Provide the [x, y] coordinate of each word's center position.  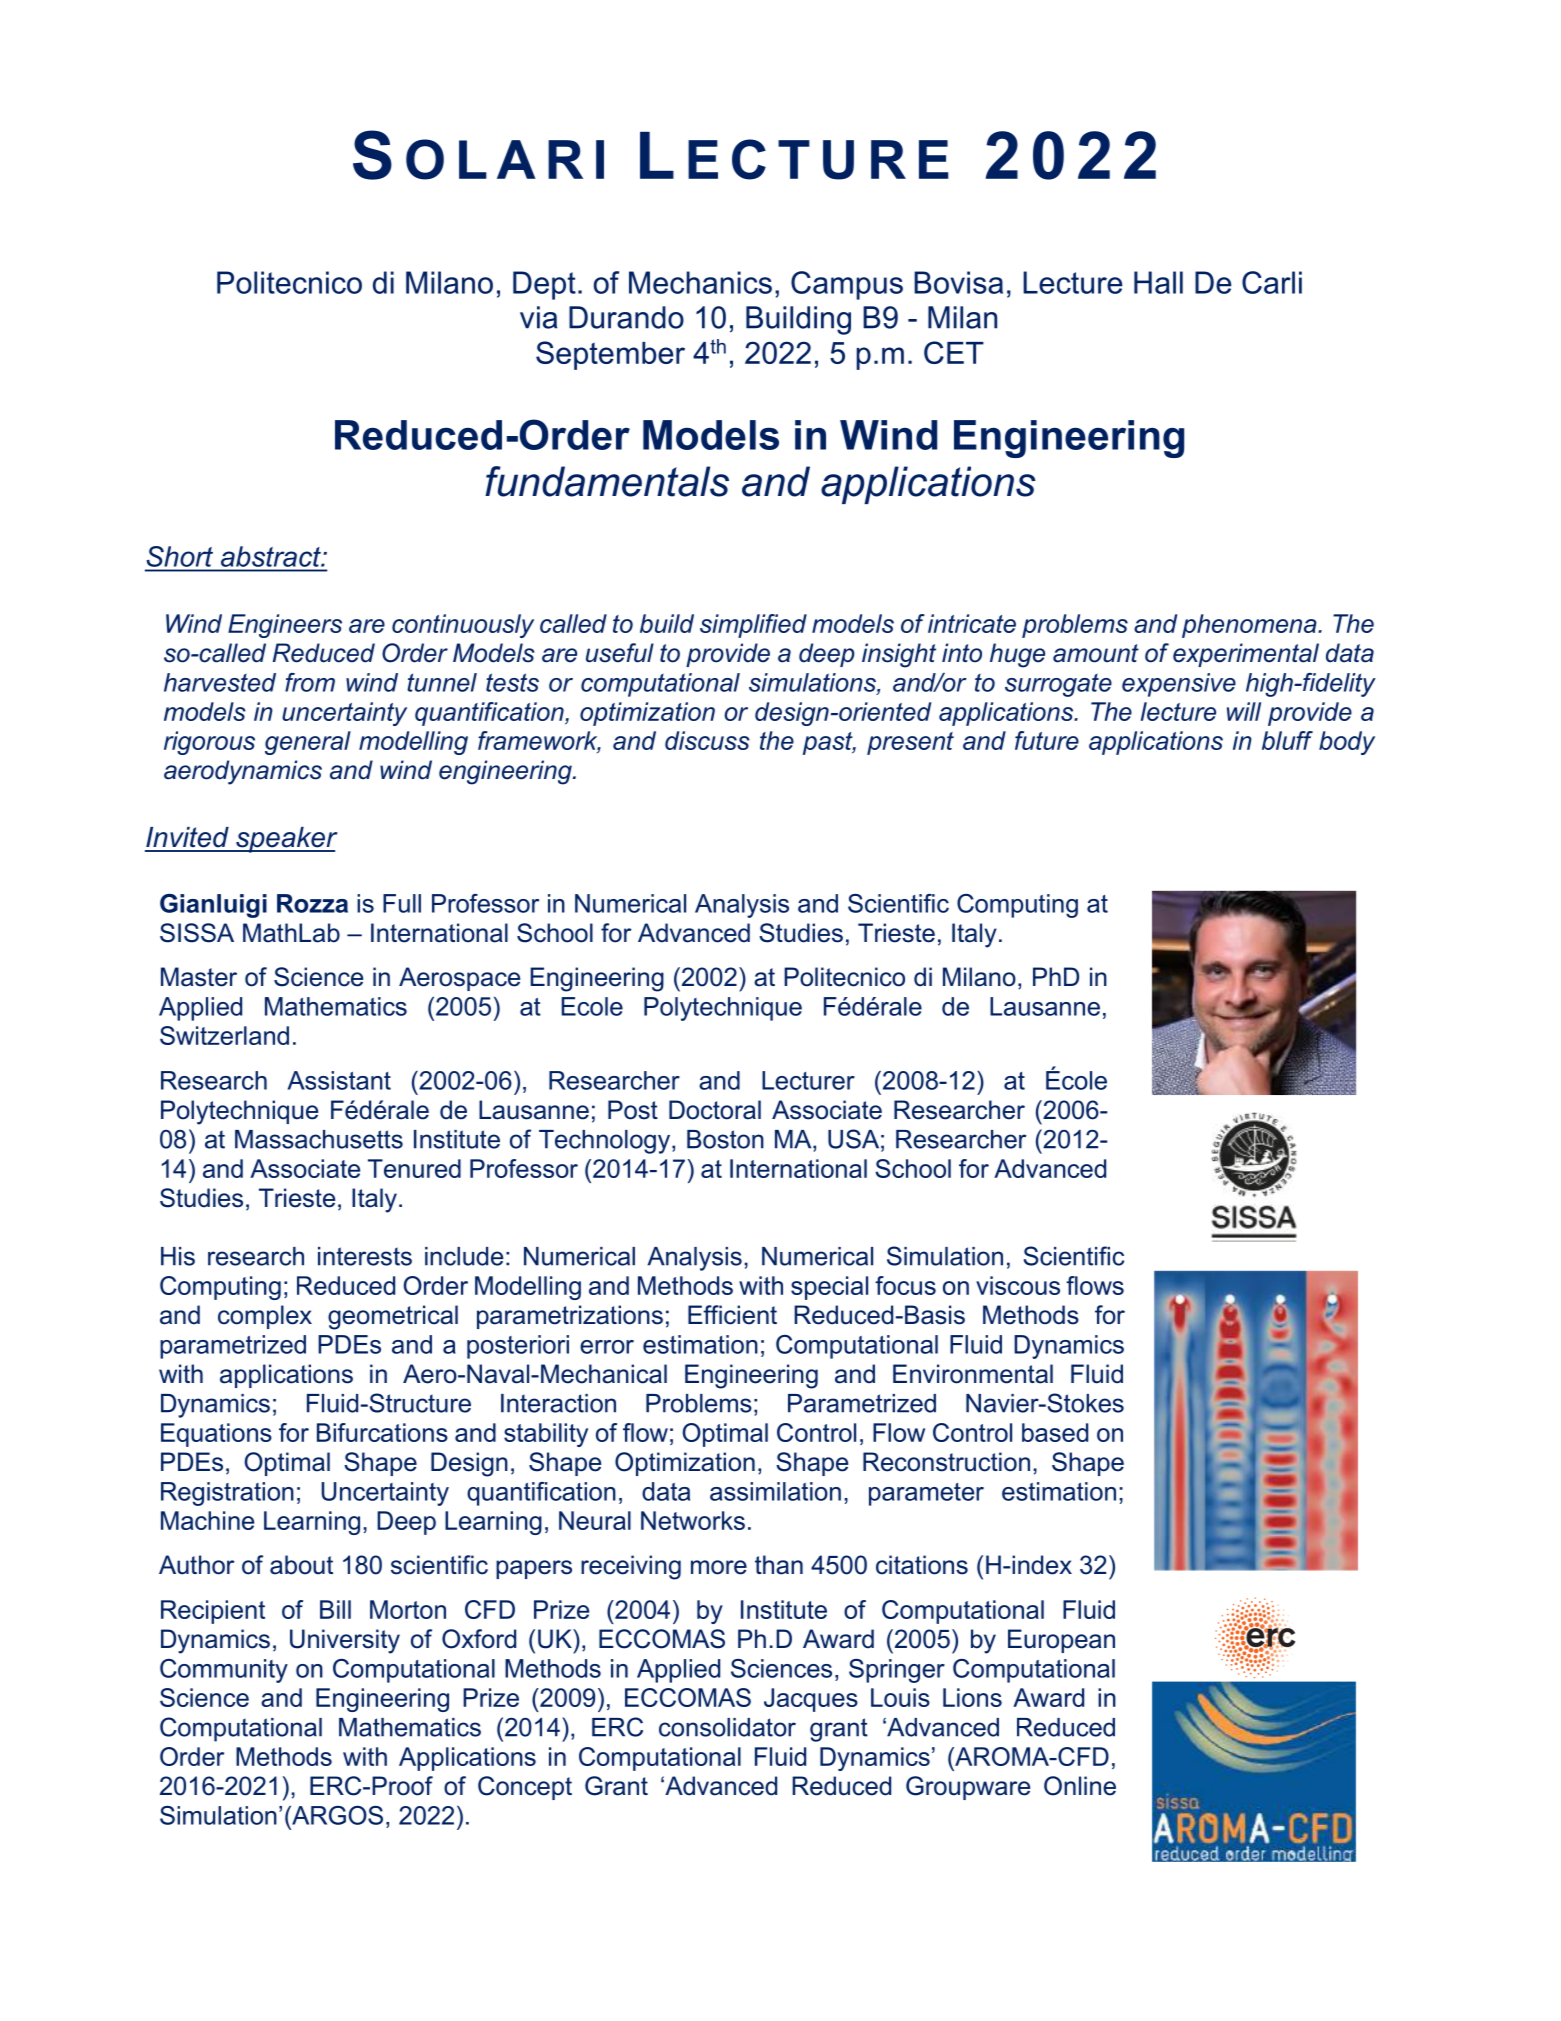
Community [224, 1671]
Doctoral [715, 1110]
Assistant [339, 1080]
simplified [753, 626]
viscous [1018, 1285]
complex [265, 1317]
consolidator [727, 1727]
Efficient [732, 1315]
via [538, 317]
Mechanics [700, 282]
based [1055, 1432]
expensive [1179, 685]
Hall [1158, 282]
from [310, 682]
